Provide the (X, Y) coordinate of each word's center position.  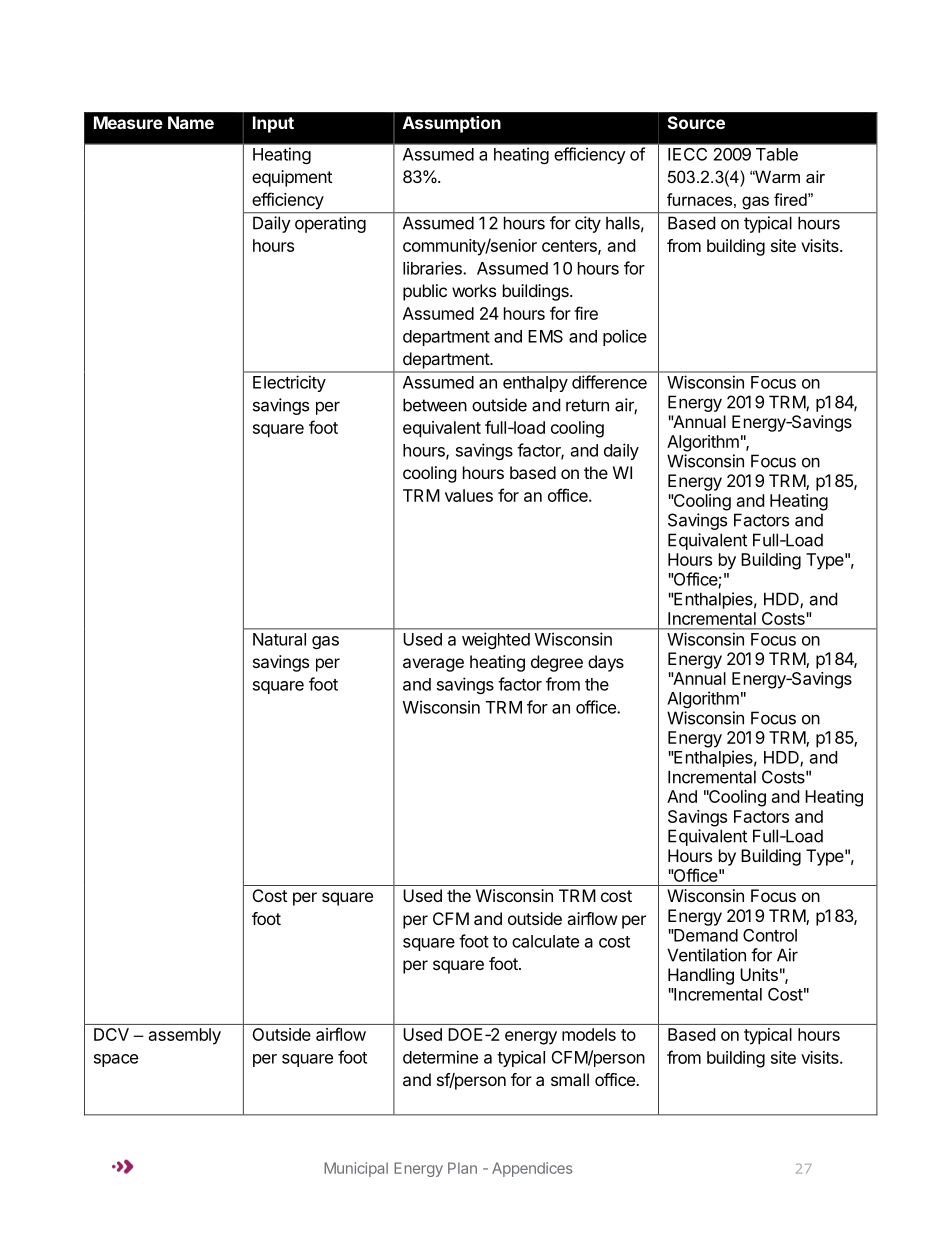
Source (696, 122)
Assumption (452, 124)
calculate (545, 941)
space (116, 1060)
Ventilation (706, 955)
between (435, 405)
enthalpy (535, 384)
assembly (185, 1036)
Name (191, 122)
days (606, 663)
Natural (279, 639)
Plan (462, 1168)
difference (609, 382)
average (433, 665)
